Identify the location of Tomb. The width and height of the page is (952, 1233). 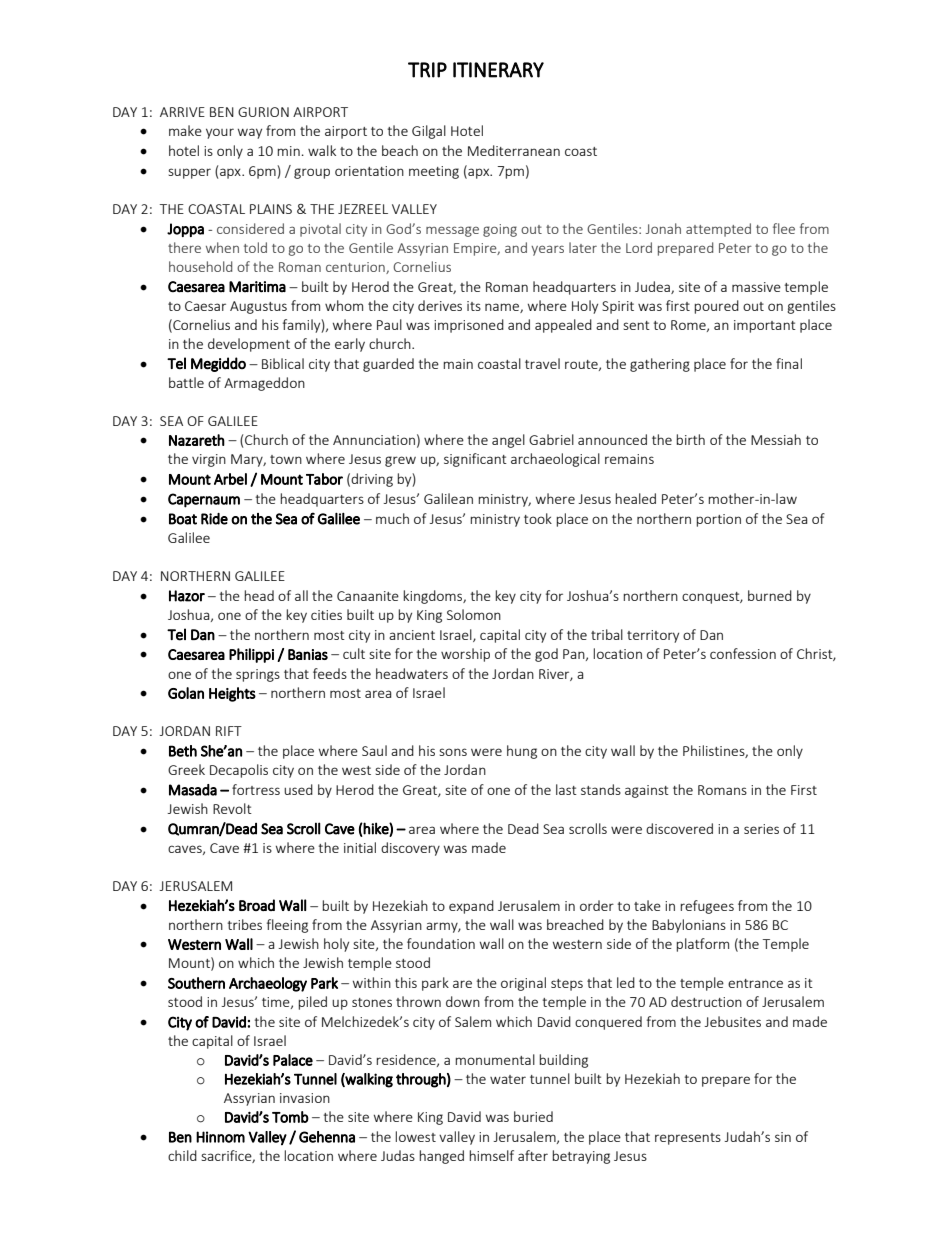
(290, 1117).
